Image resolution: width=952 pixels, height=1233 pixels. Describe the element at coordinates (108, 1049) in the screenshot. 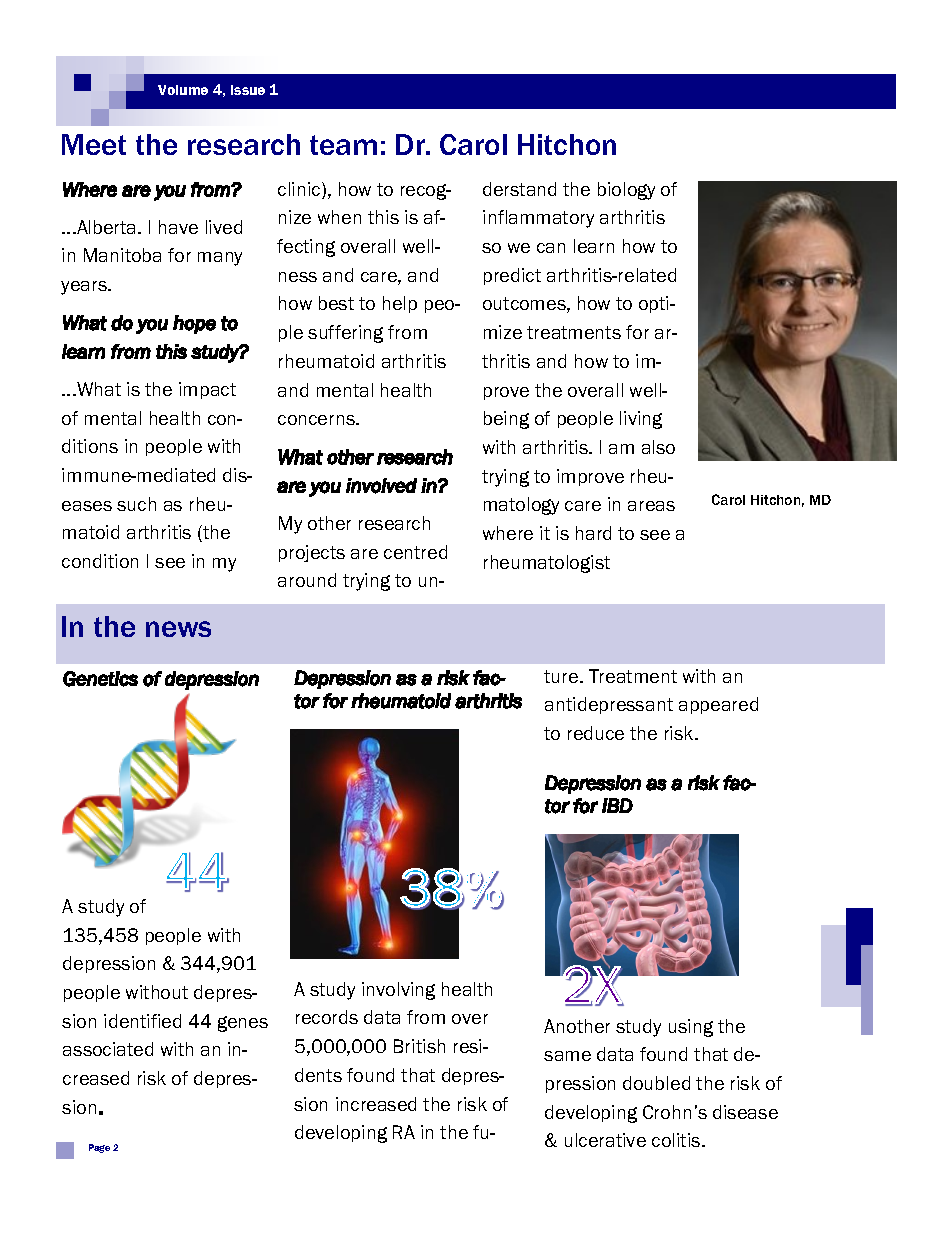

I see `associated` at that location.
